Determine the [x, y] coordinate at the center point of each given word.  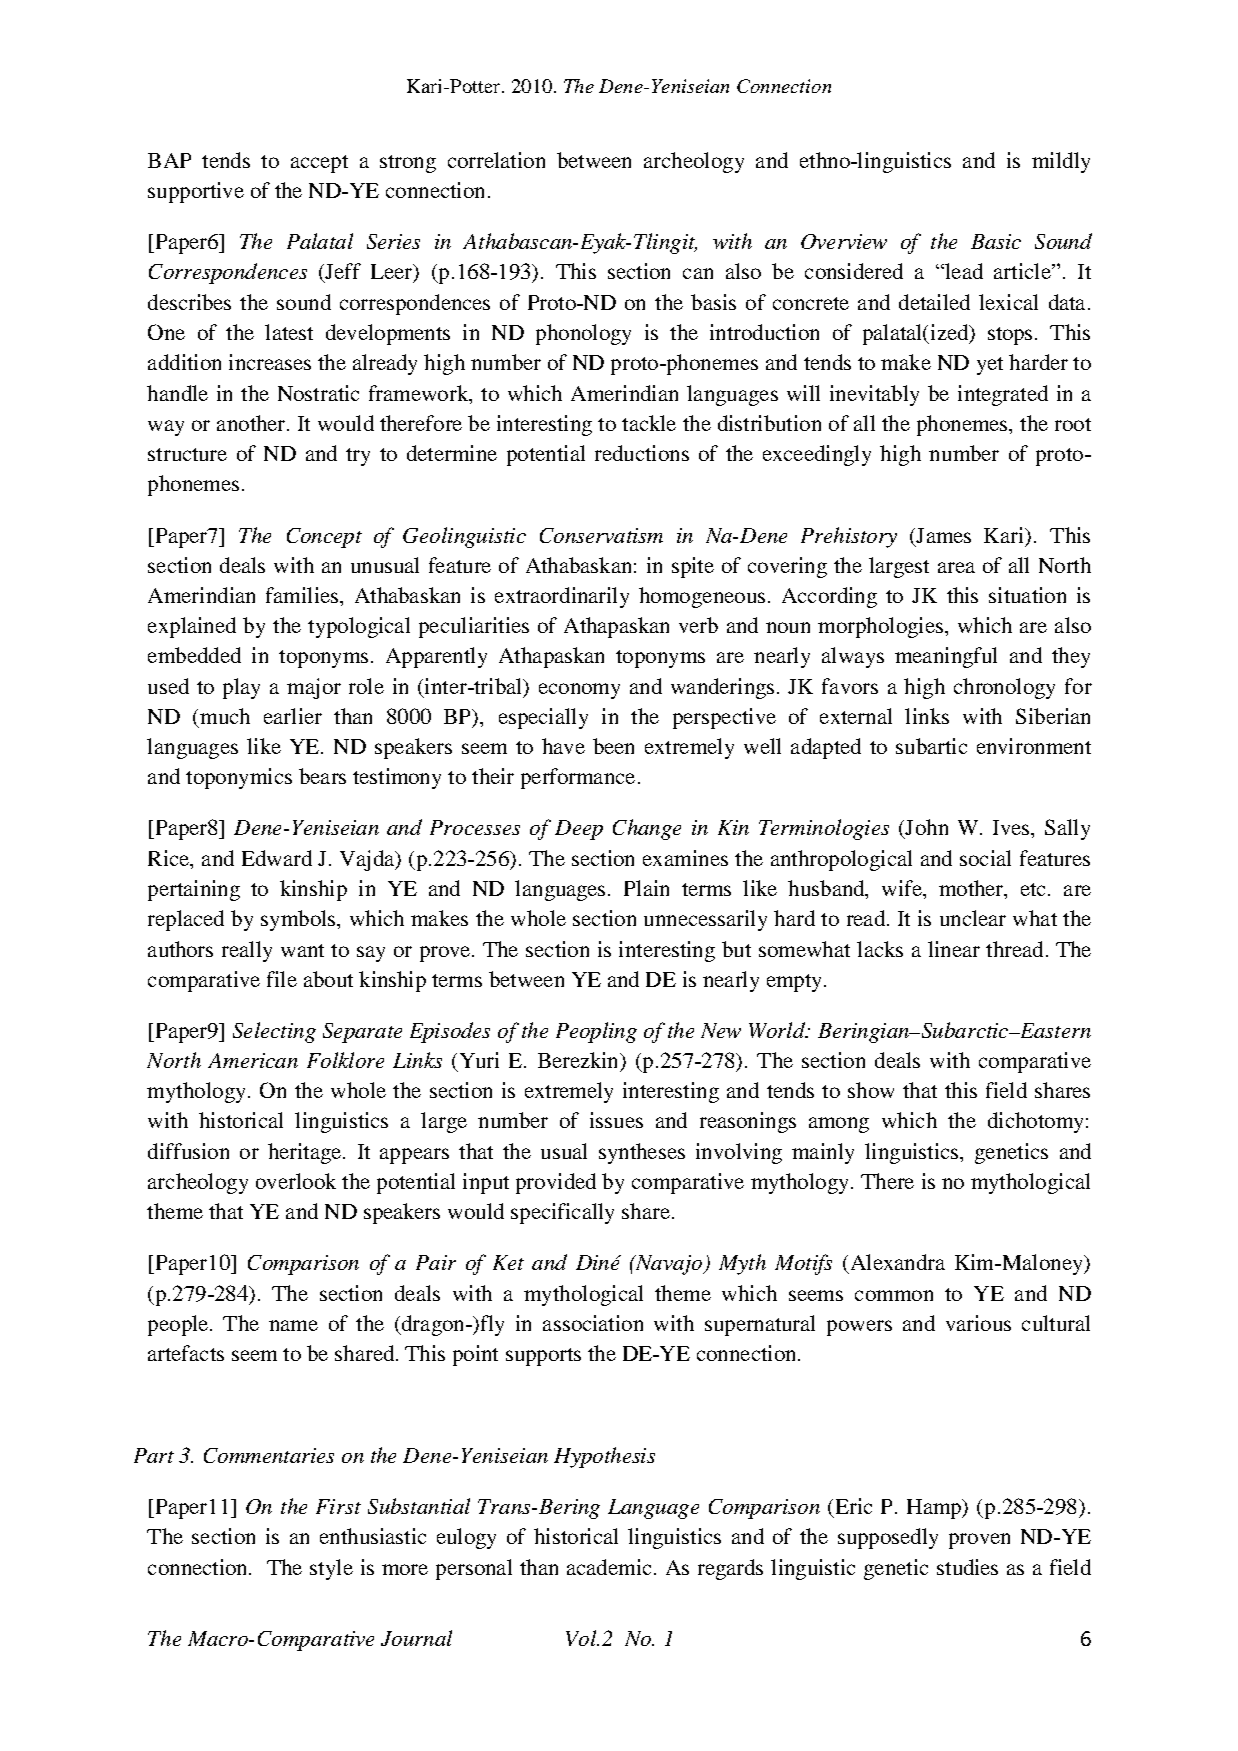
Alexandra [898, 1262]
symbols [299, 920]
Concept [324, 538]
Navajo [668, 1265]
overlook [296, 1181]
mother [972, 889]
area [956, 567]
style [331, 1569]
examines [685, 858]
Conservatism [601, 535]
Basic [996, 241]
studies [967, 1567]
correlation [496, 160]
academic [609, 1567]
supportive [196, 192]
